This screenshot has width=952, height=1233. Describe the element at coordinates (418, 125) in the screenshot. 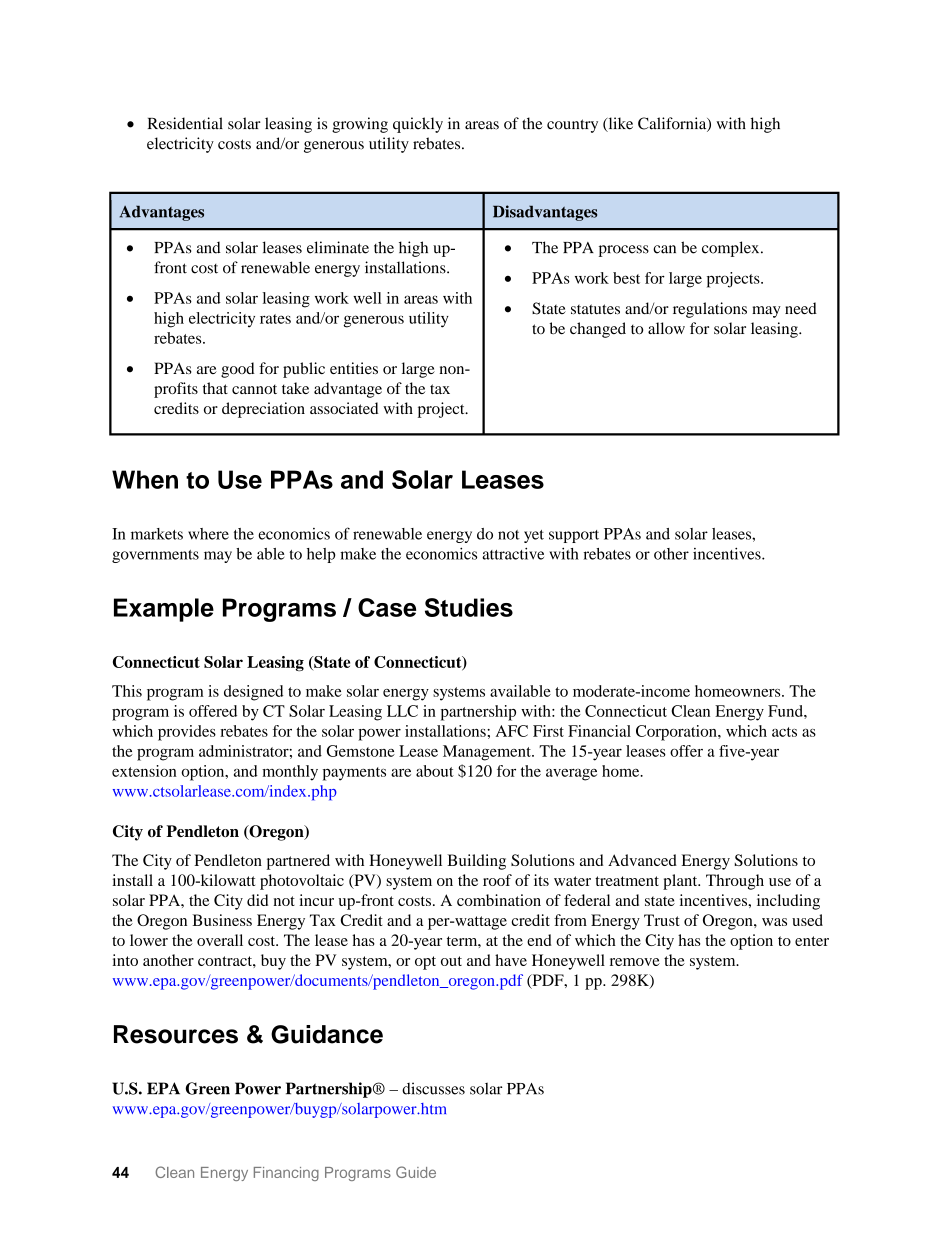

I see `quickly` at that location.
